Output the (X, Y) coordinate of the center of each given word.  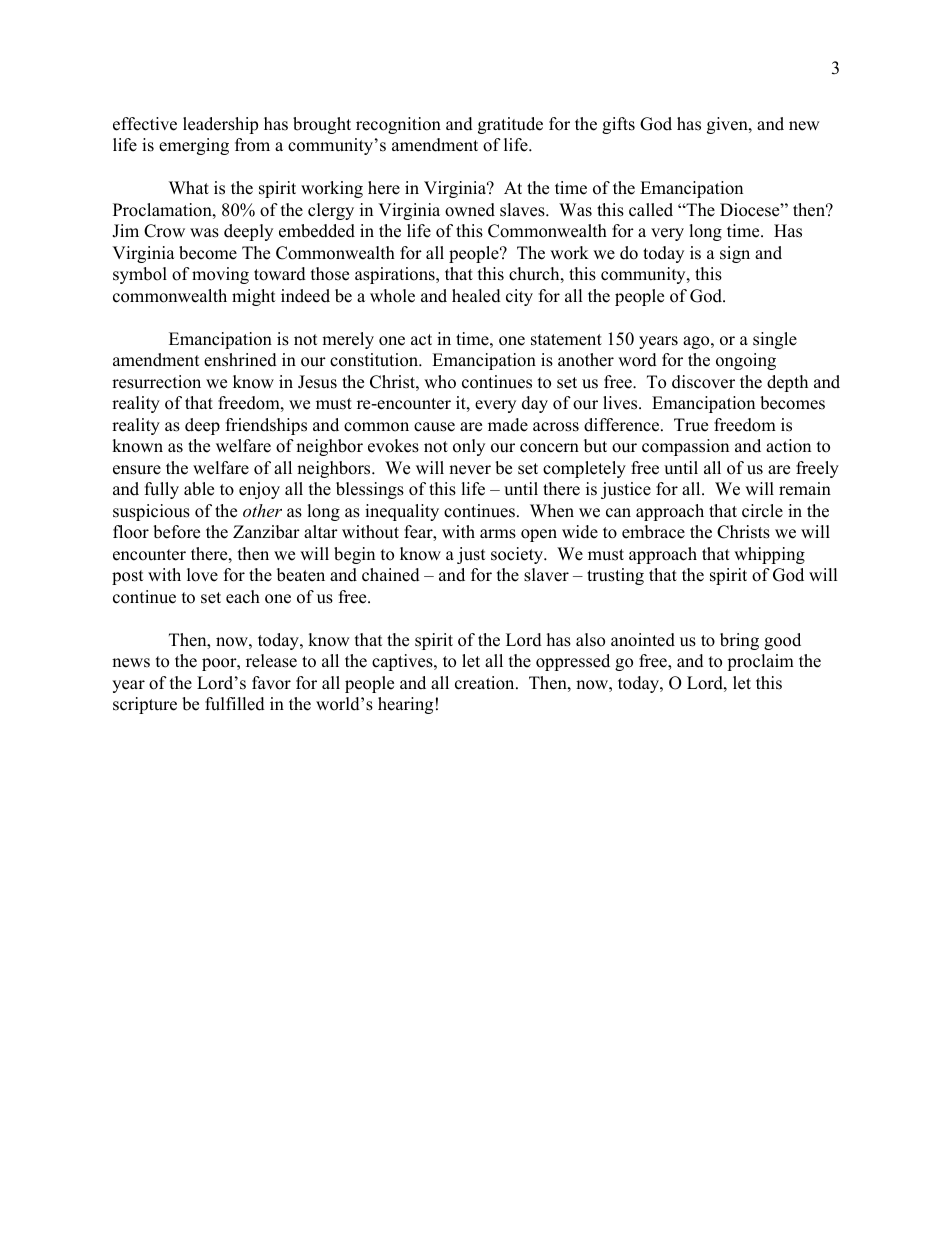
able (199, 489)
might (254, 297)
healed (476, 296)
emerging (194, 146)
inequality (402, 512)
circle (762, 511)
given (728, 125)
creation (486, 683)
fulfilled (235, 704)
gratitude (510, 125)
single (775, 340)
